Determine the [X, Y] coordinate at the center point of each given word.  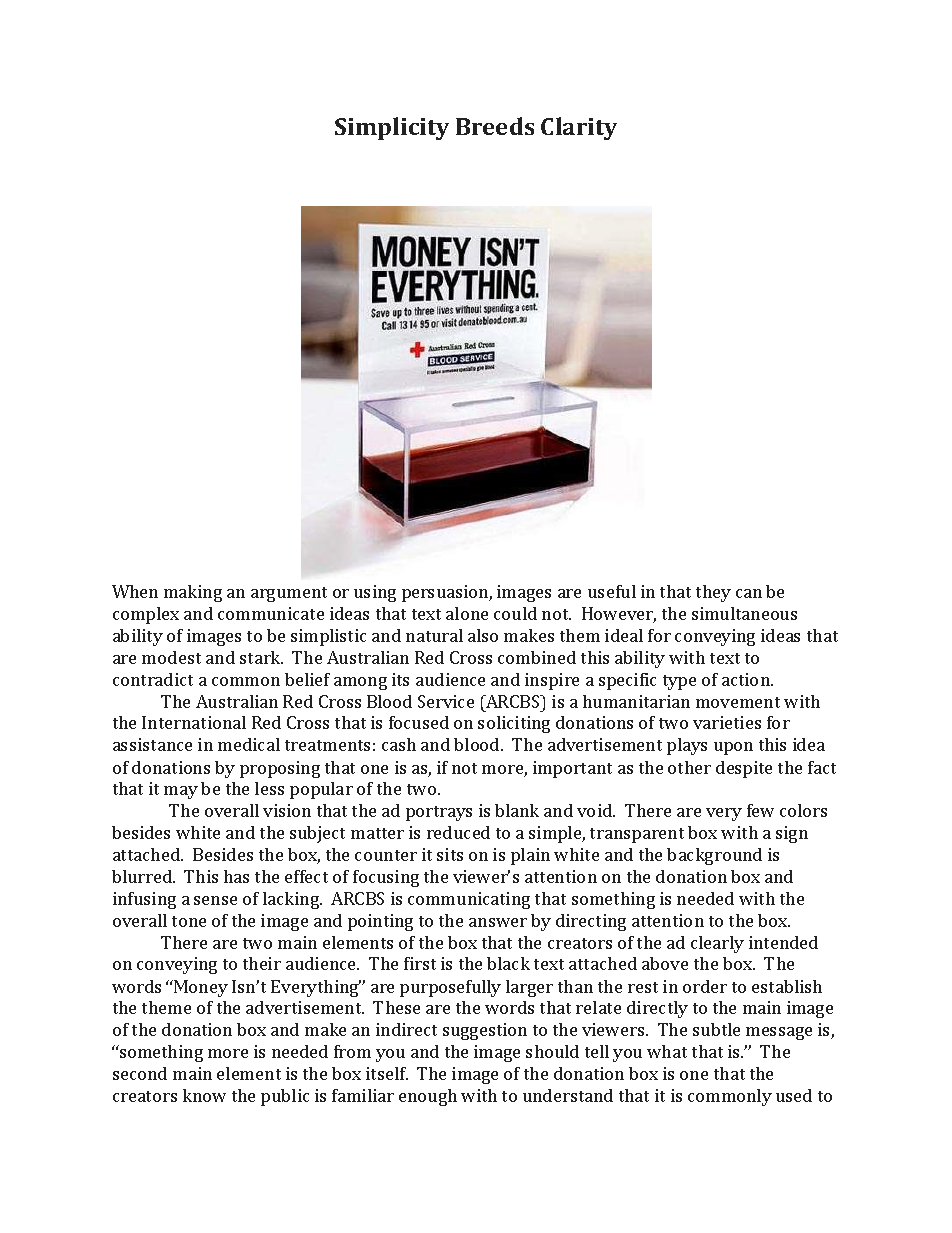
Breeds [495, 126]
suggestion [485, 1031]
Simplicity [392, 128]
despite [744, 769]
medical [249, 744]
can [749, 593]
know [204, 1095]
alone [467, 613]
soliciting [514, 724]
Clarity [579, 128]
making [193, 593]
